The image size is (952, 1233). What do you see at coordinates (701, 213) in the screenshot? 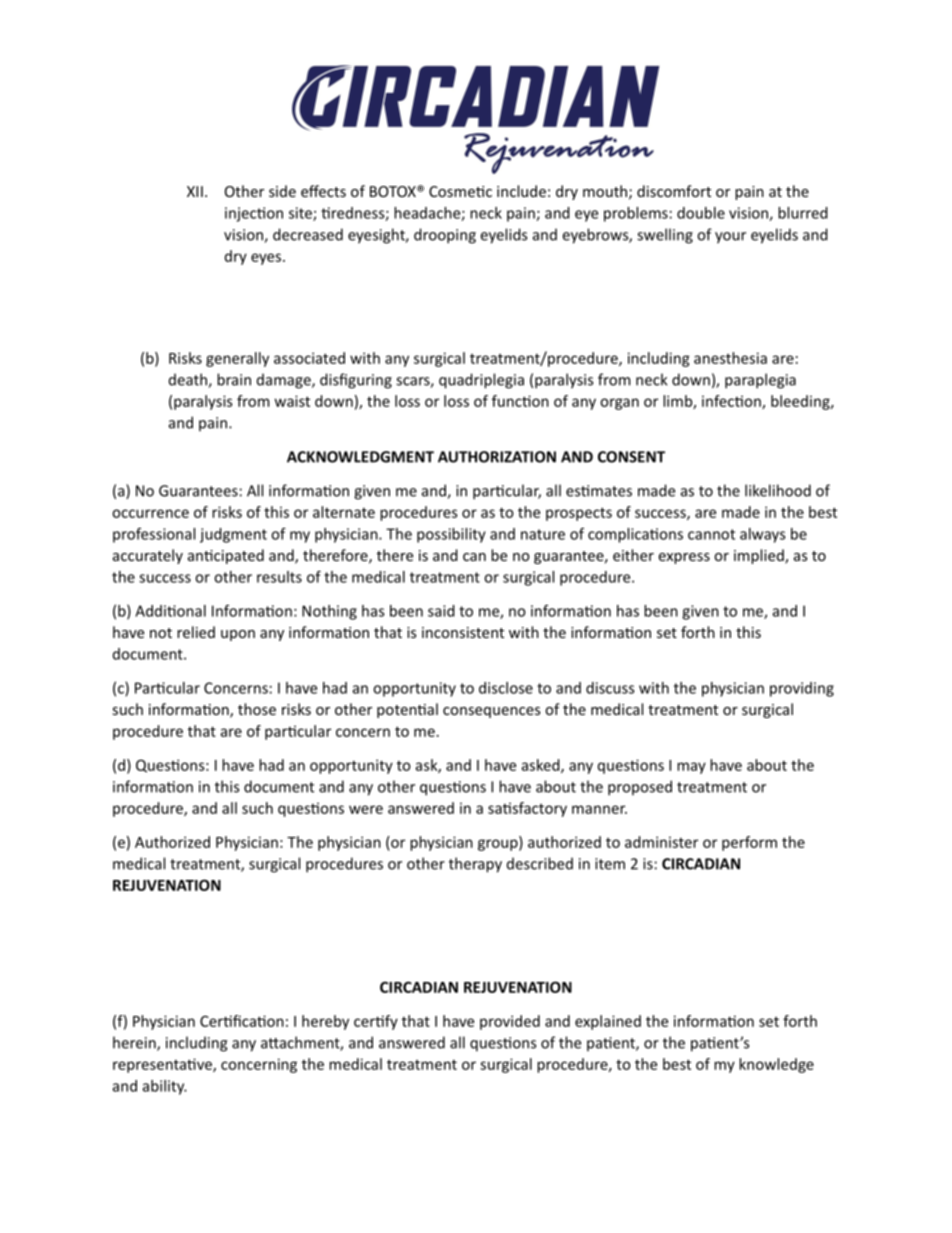
I see `double` at bounding box center [701, 213].
